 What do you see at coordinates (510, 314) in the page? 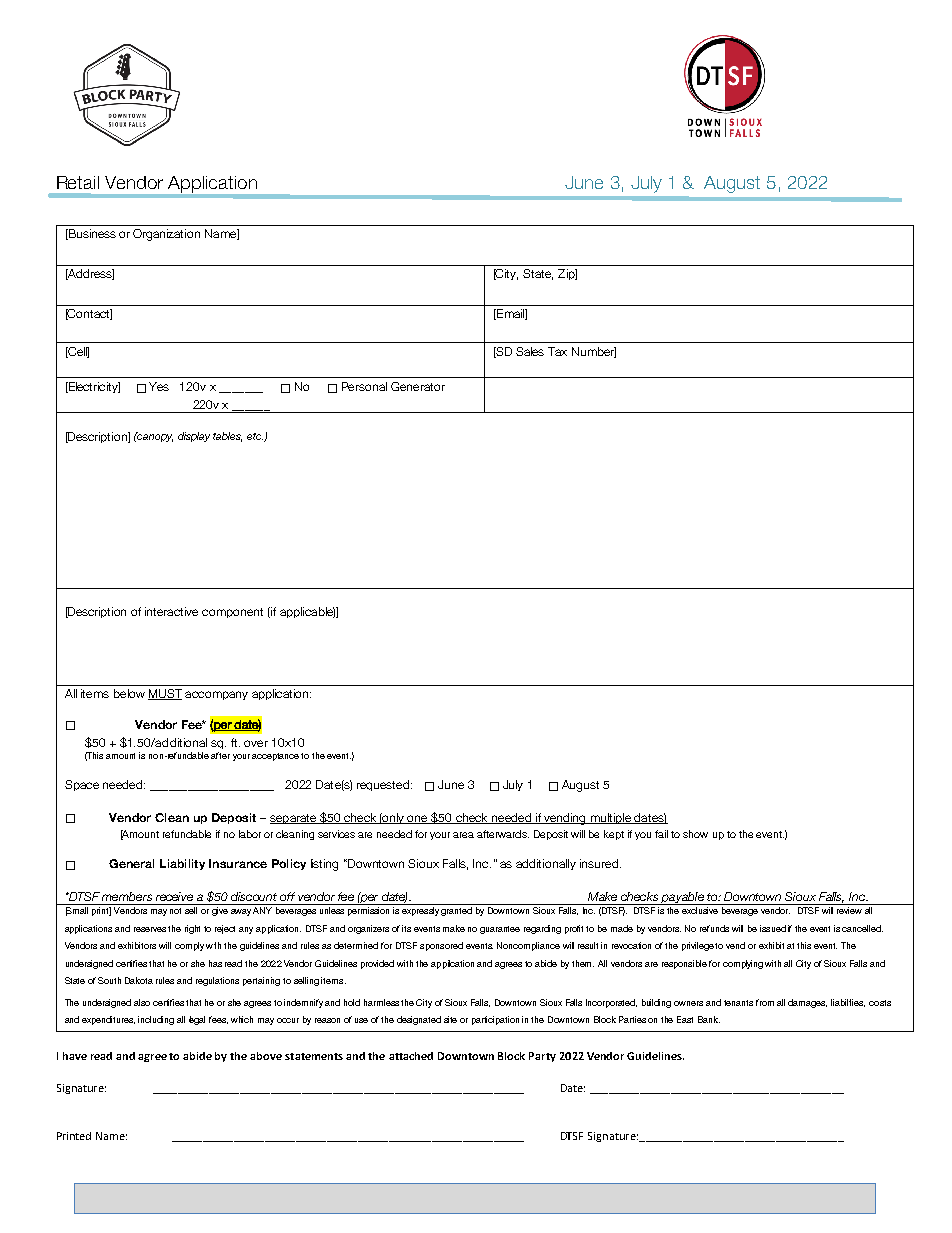
I see `Email` at bounding box center [510, 314].
